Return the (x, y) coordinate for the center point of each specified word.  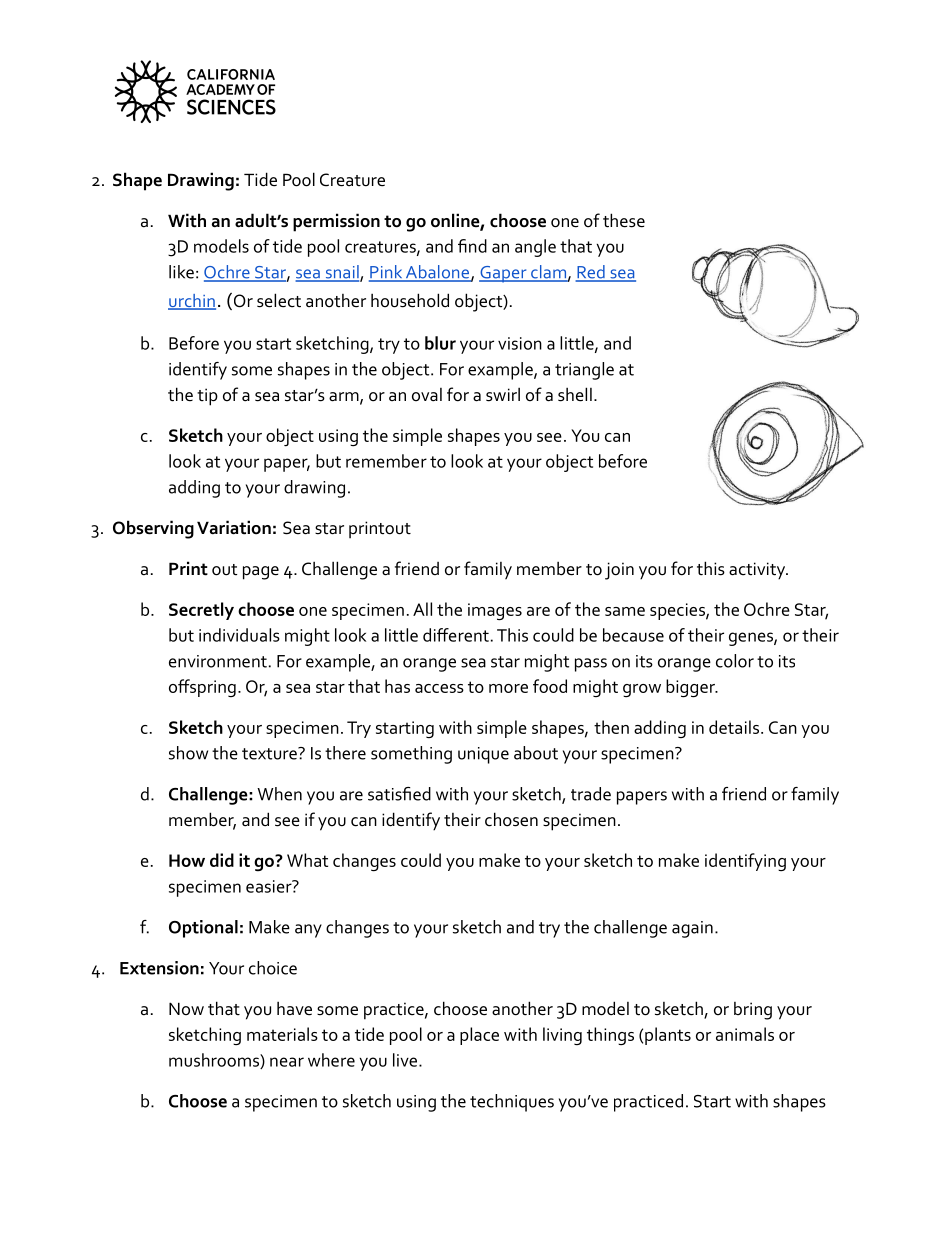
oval (427, 395)
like (181, 272)
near (287, 1062)
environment (218, 661)
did (222, 860)
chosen (511, 819)
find (472, 246)
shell (575, 394)
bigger (691, 688)
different (456, 635)
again (692, 929)
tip (207, 397)
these (624, 220)
